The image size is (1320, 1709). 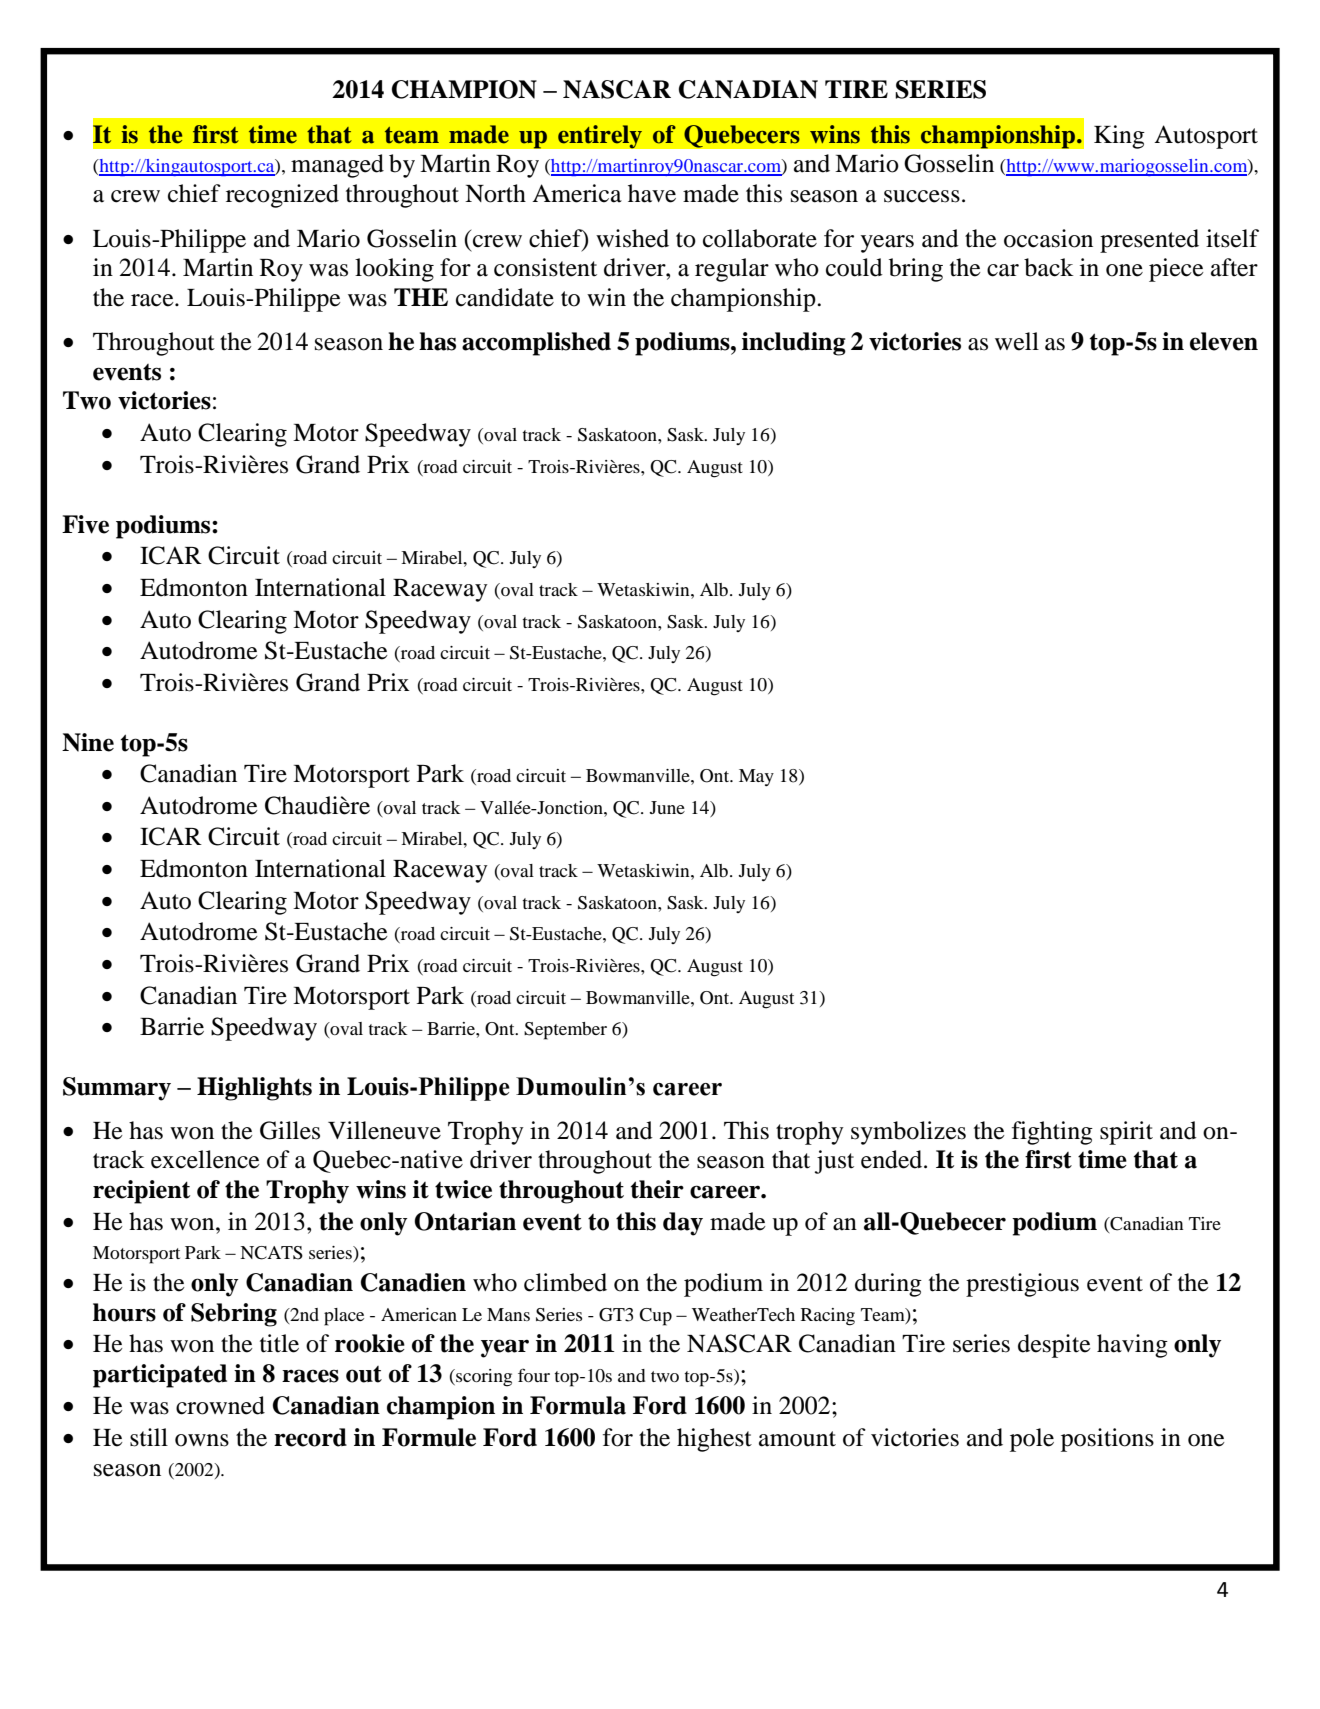 What do you see at coordinates (1048, 238) in the image?
I see `occasion` at bounding box center [1048, 238].
